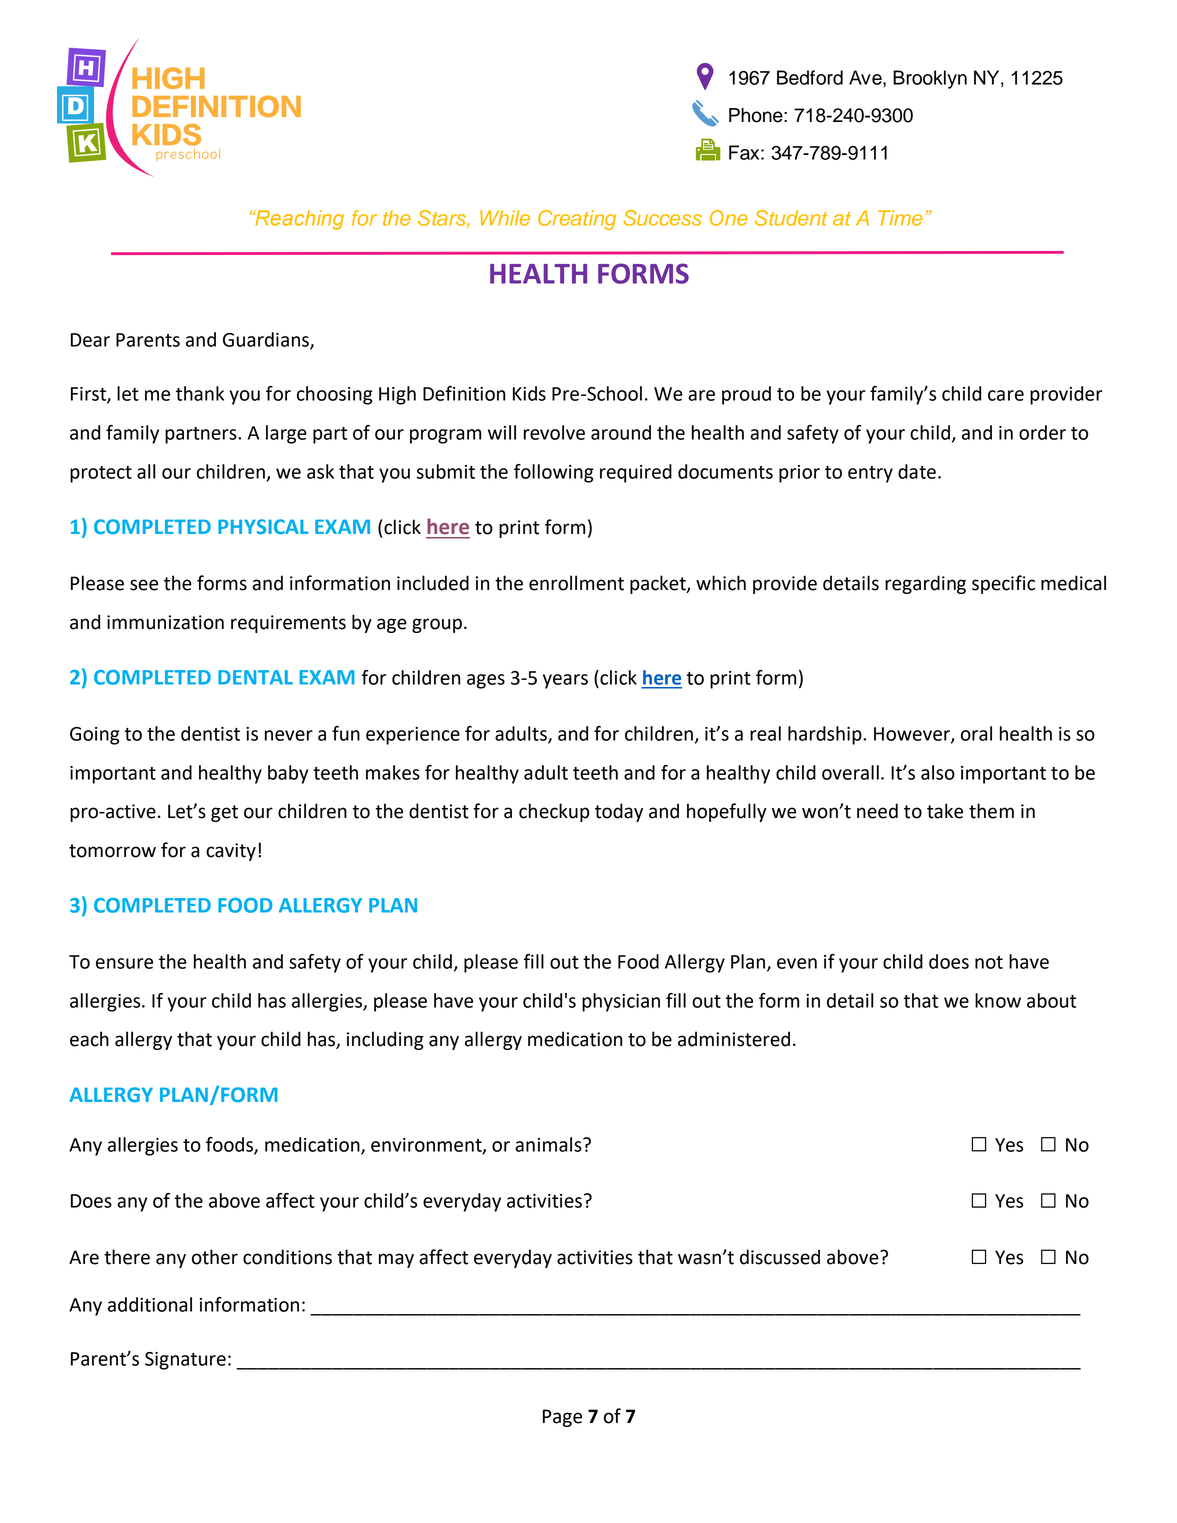 The height and width of the page is (1523, 1177). Describe the element at coordinates (565, 681) in the page. I see `years` at that location.
